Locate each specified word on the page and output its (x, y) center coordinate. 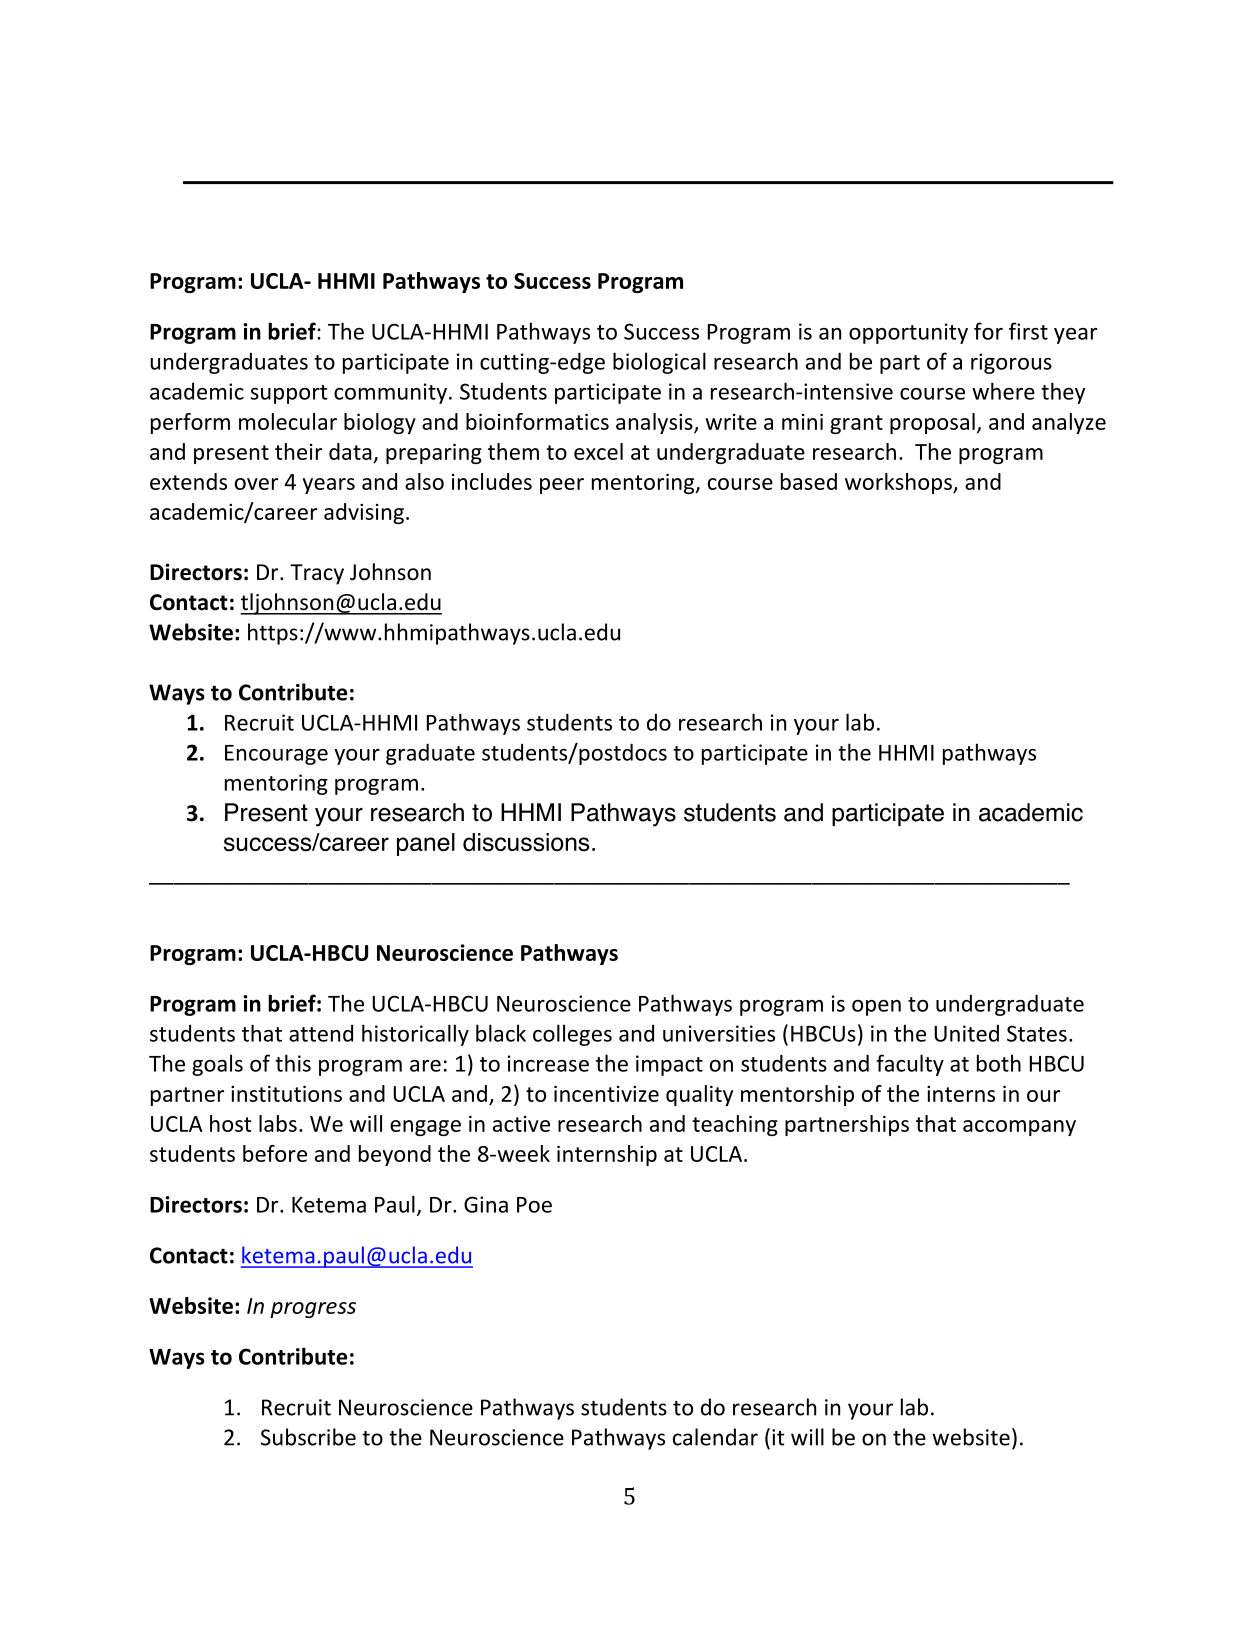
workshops (899, 483)
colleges (572, 1035)
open (876, 1008)
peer (562, 486)
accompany (1019, 1128)
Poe (534, 1205)
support (289, 394)
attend (321, 1033)
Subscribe (308, 1437)
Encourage (276, 755)
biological (659, 363)
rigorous (1011, 363)
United (966, 1033)
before (275, 1153)
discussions (526, 842)
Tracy (317, 574)
